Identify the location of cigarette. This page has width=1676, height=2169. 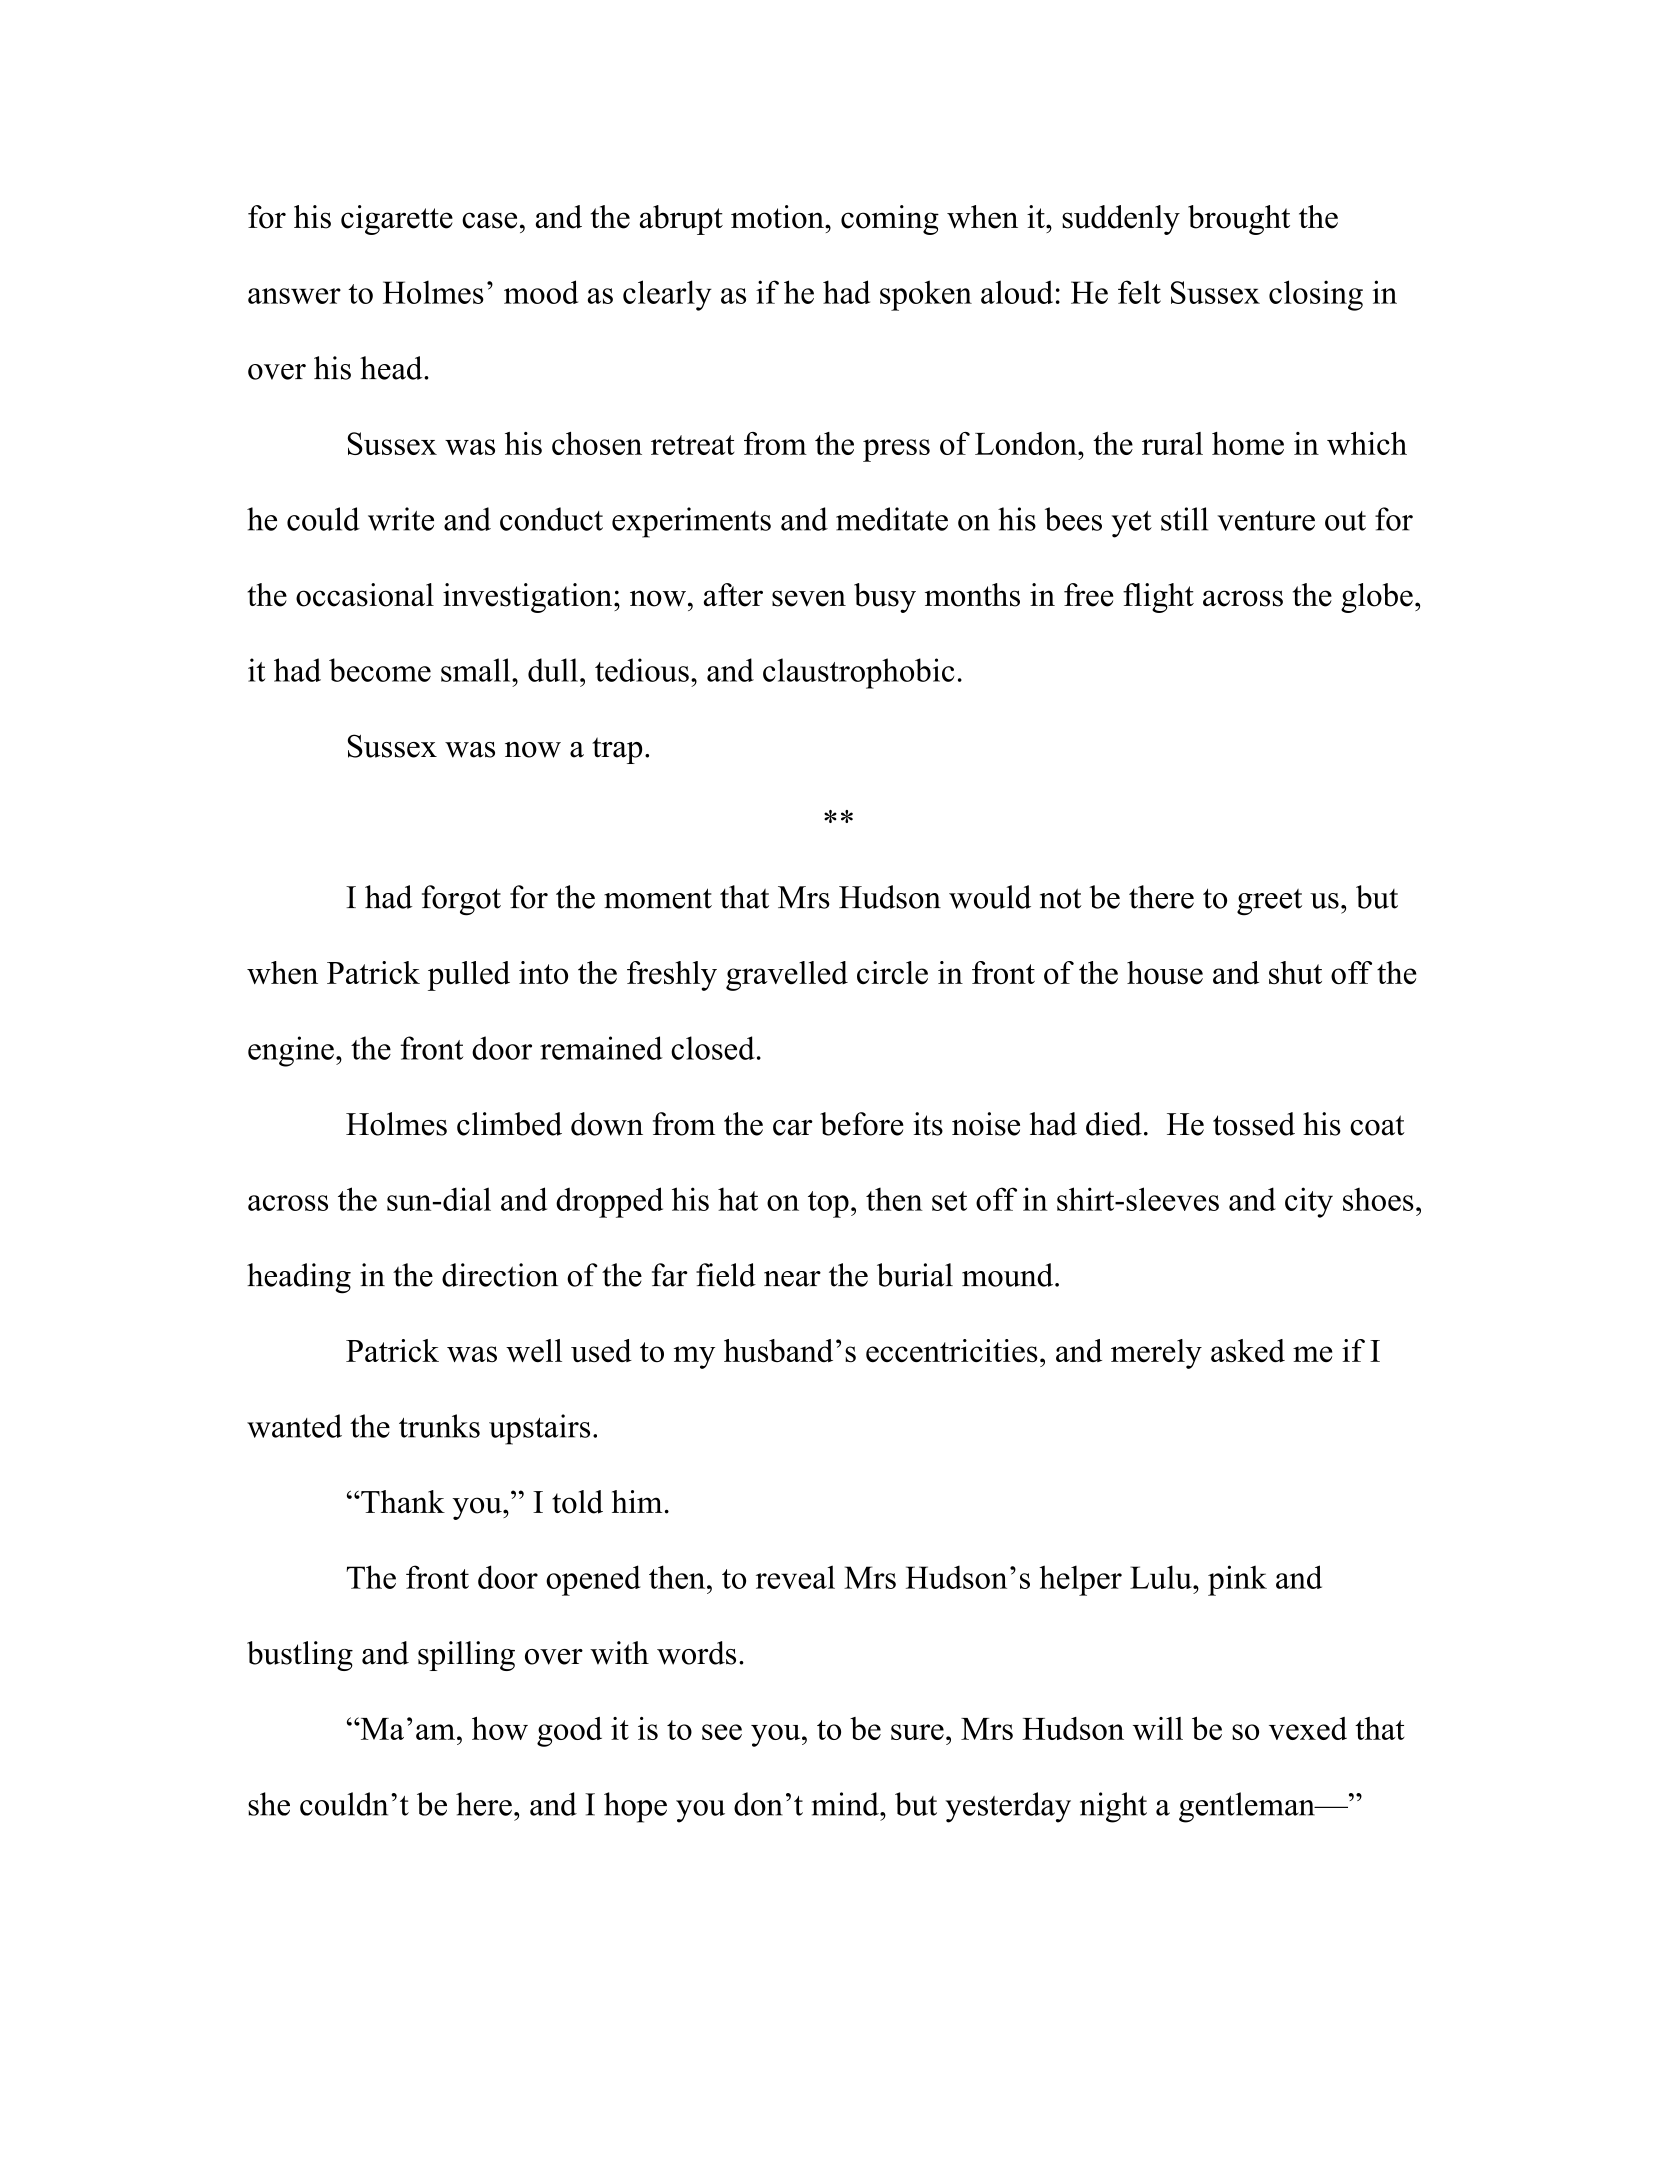
(397, 220).
